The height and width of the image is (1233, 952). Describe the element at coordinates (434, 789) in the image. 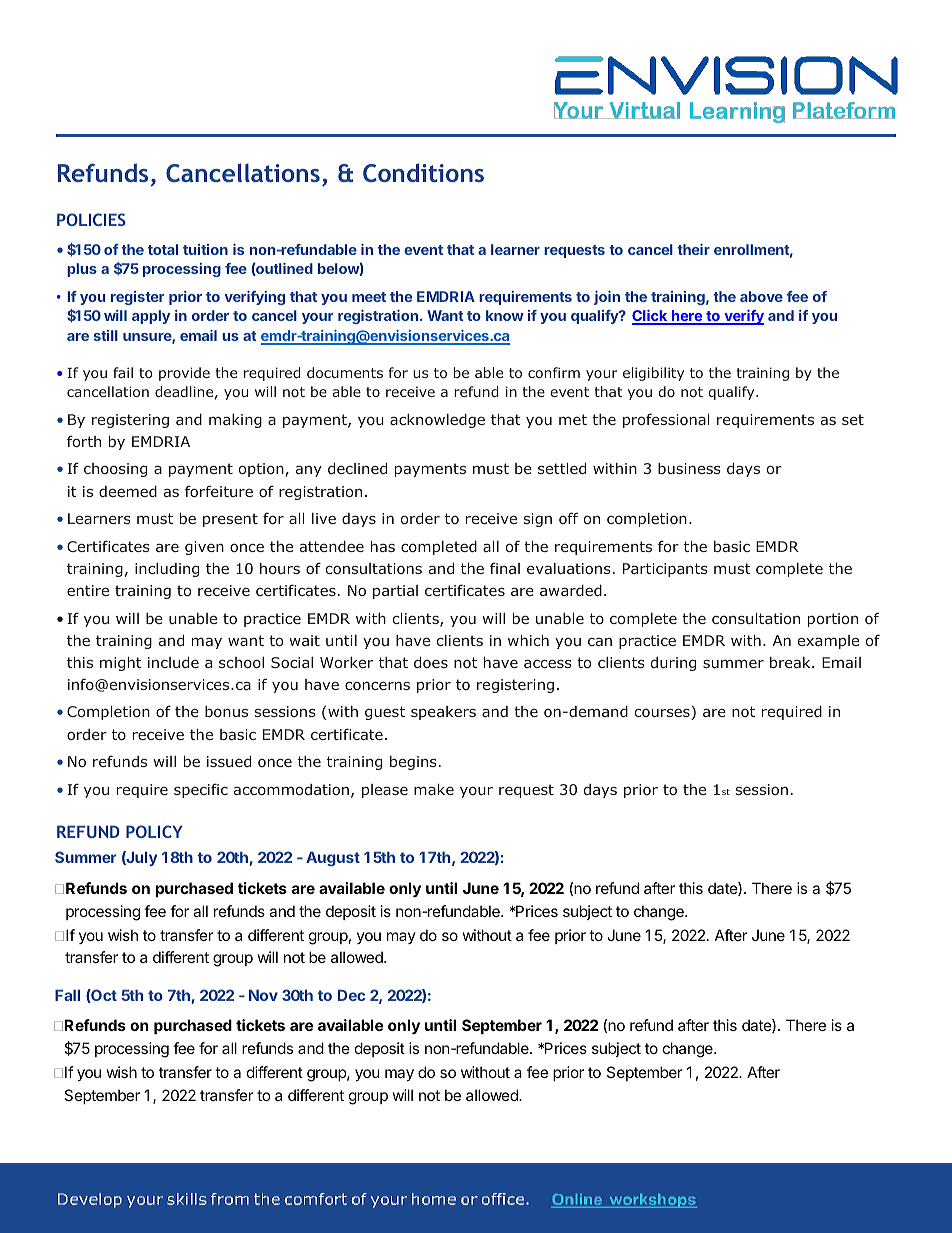

I see `make` at that location.
